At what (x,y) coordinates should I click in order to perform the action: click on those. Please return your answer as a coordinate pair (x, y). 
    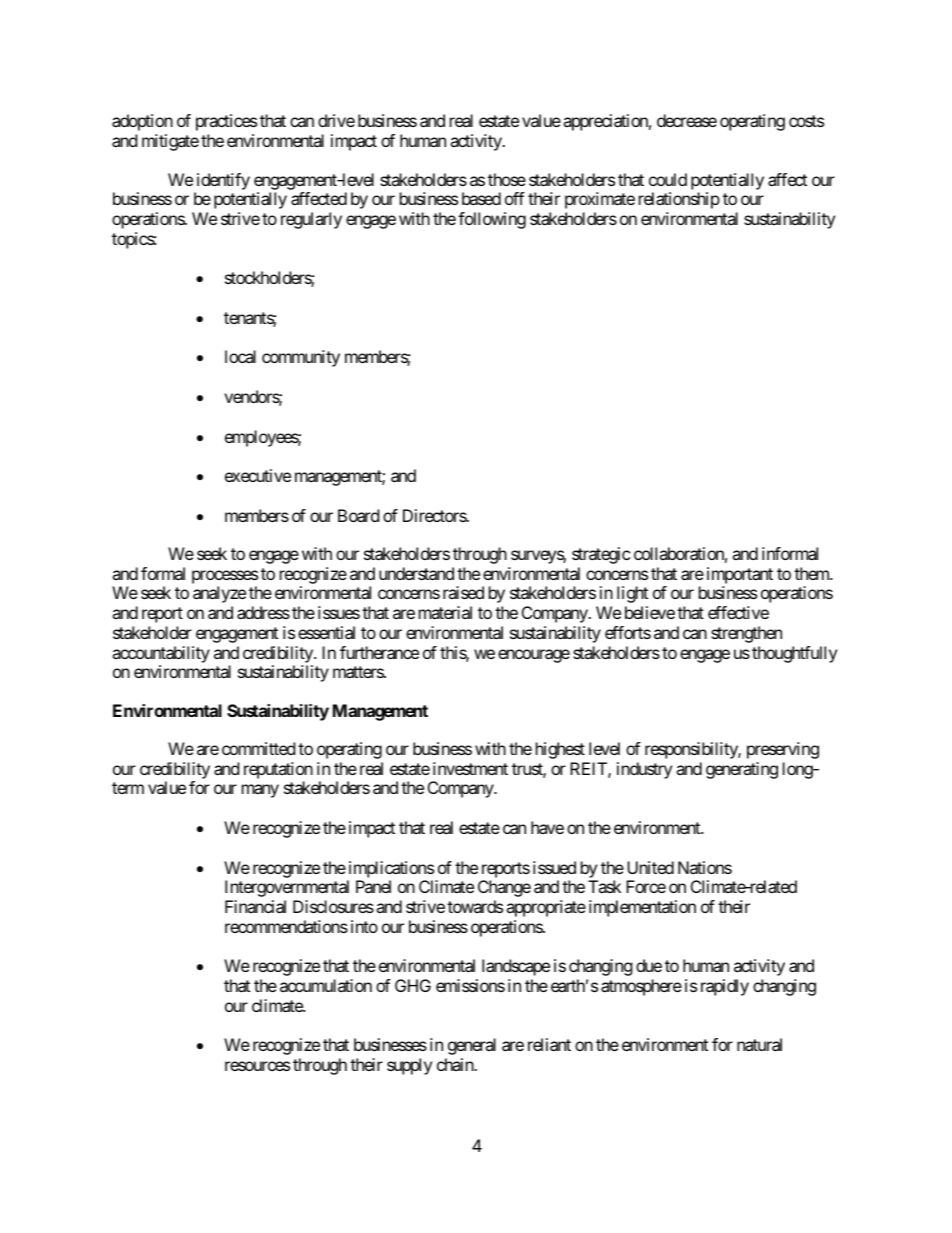
    Looking at the image, I should click on (507, 179).
